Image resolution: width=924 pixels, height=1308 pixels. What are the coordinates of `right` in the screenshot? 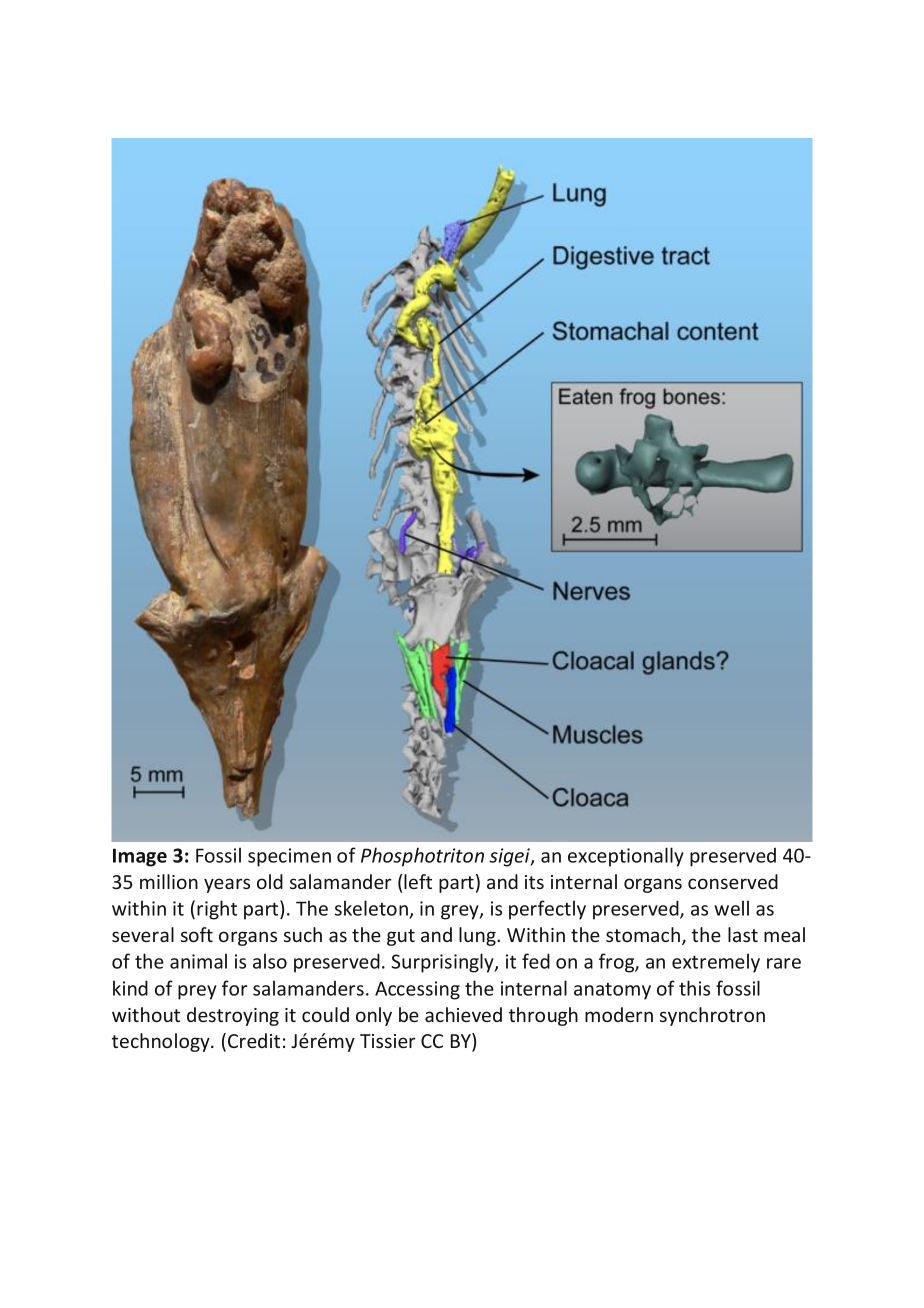 It's located at (217, 910).
